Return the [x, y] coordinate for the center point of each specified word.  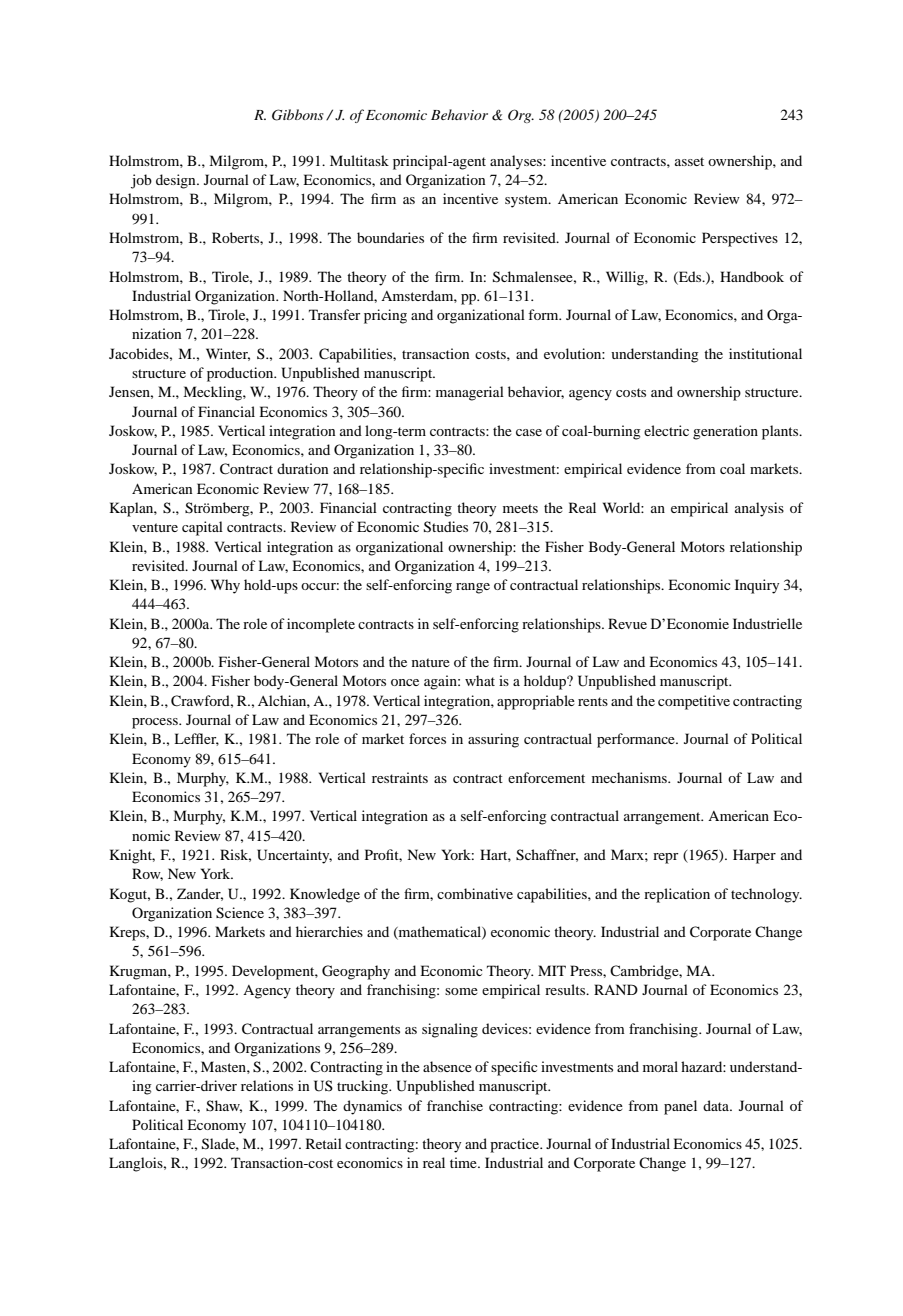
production [241, 374]
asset [689, 161]
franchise [455, 1105]
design [177, 181]
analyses [517, 162]
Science [240, 913]
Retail [324, 1143]
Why [225, 586]
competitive [694, 702]
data [717, 1105]
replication [677, 895]
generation [725, 432]
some [461, 991]
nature [431, 662]
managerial [470, 393]
